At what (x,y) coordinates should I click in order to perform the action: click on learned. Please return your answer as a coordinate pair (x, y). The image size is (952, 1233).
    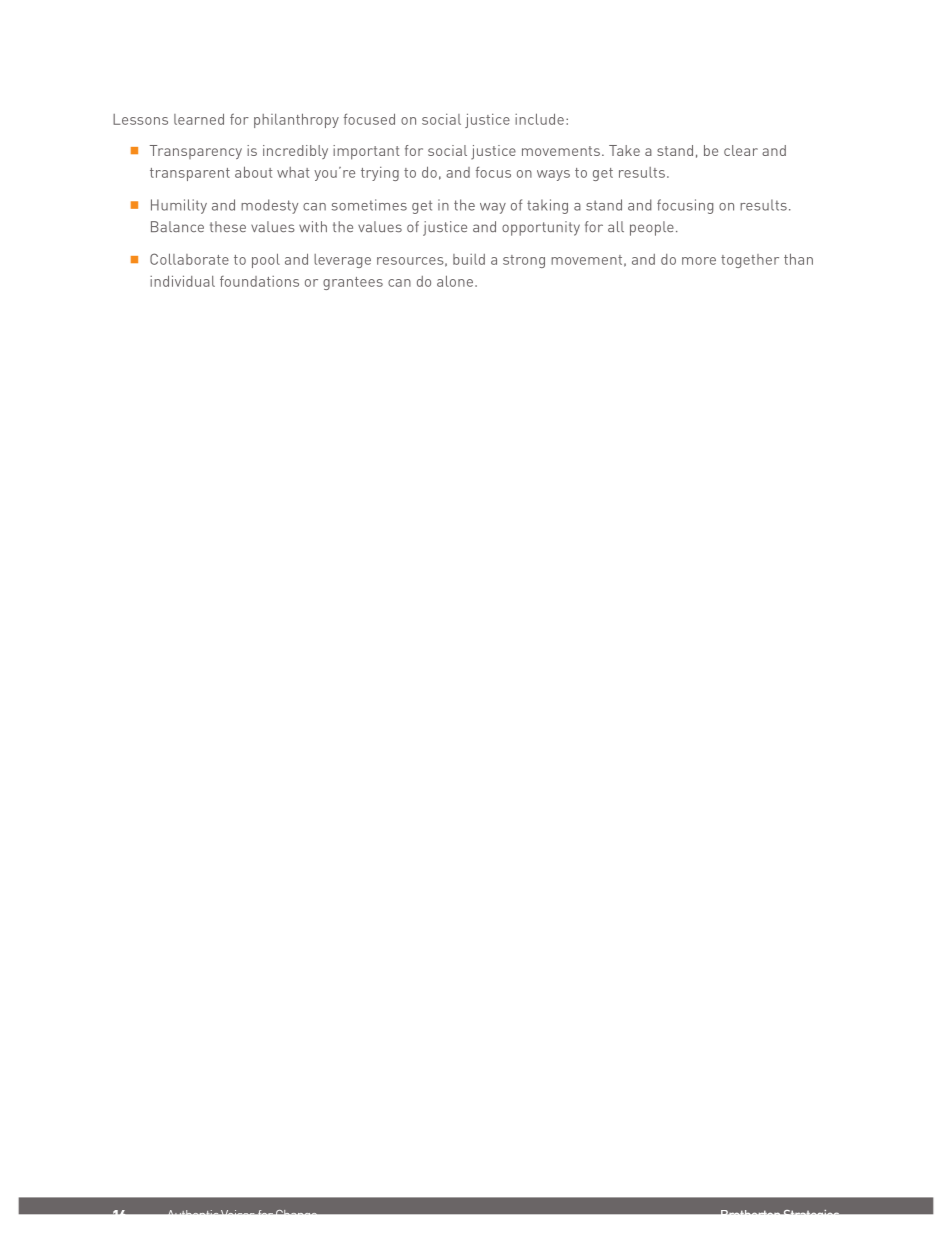
    Looking at the image, I should click on (199, 119).
